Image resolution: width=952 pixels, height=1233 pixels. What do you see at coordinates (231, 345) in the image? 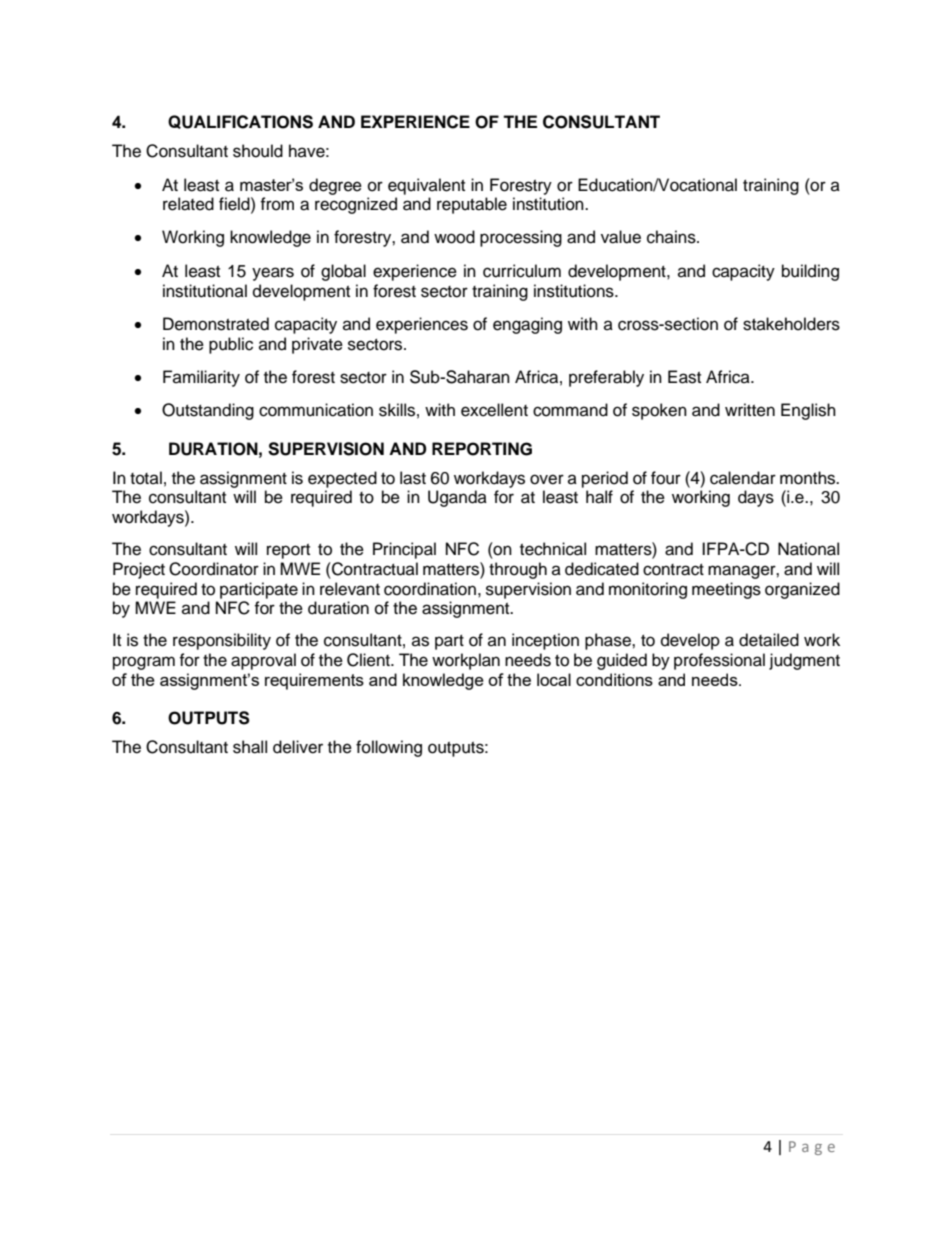
I see `public` at bounding box center [231, 345].
